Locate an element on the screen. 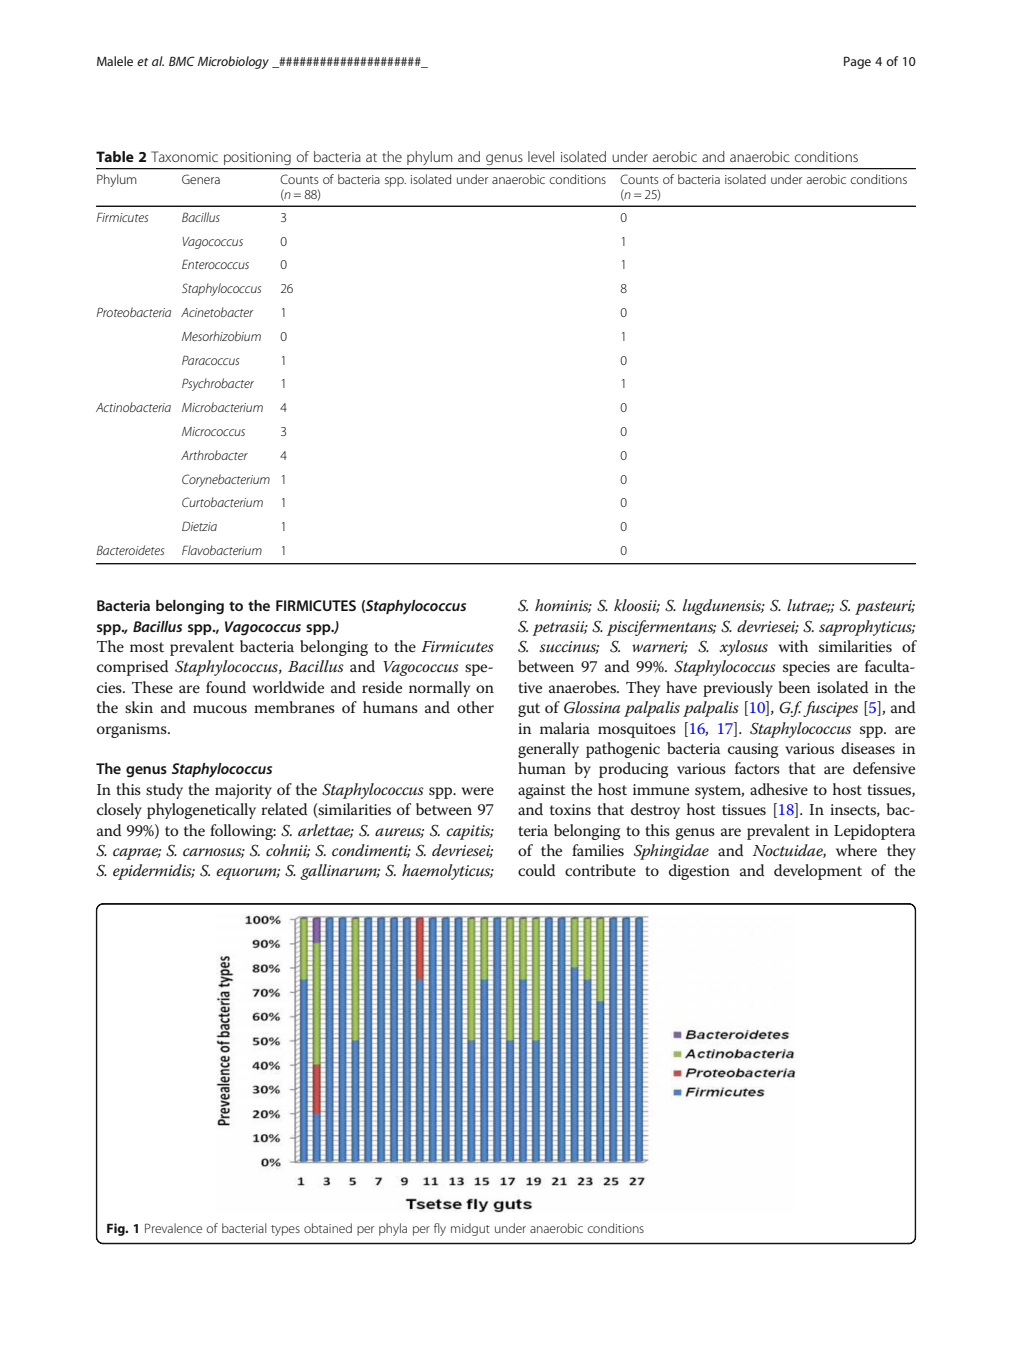  with is located at coordinates (793, 646).
